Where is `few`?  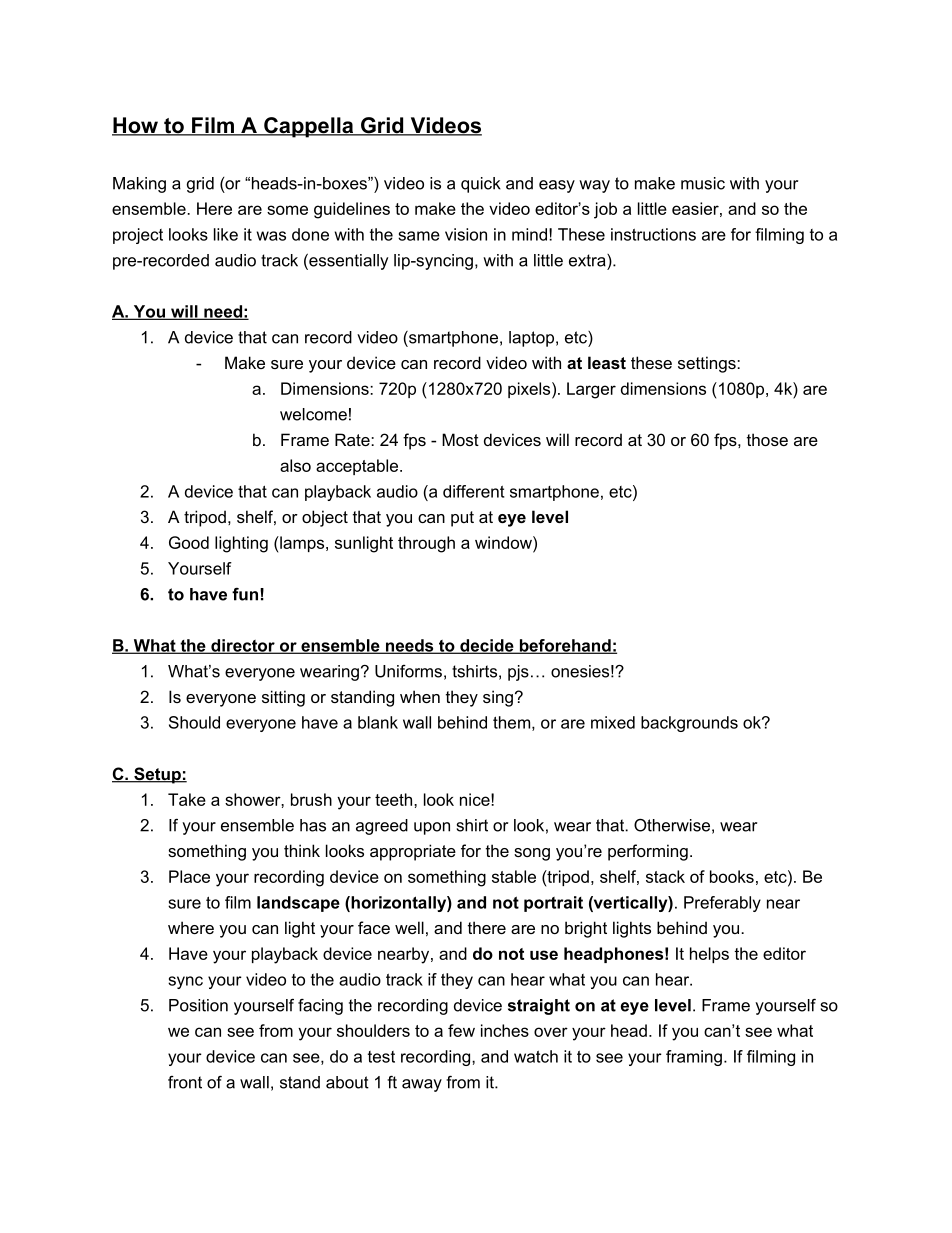
few is located at coordinates (461, 1030).
